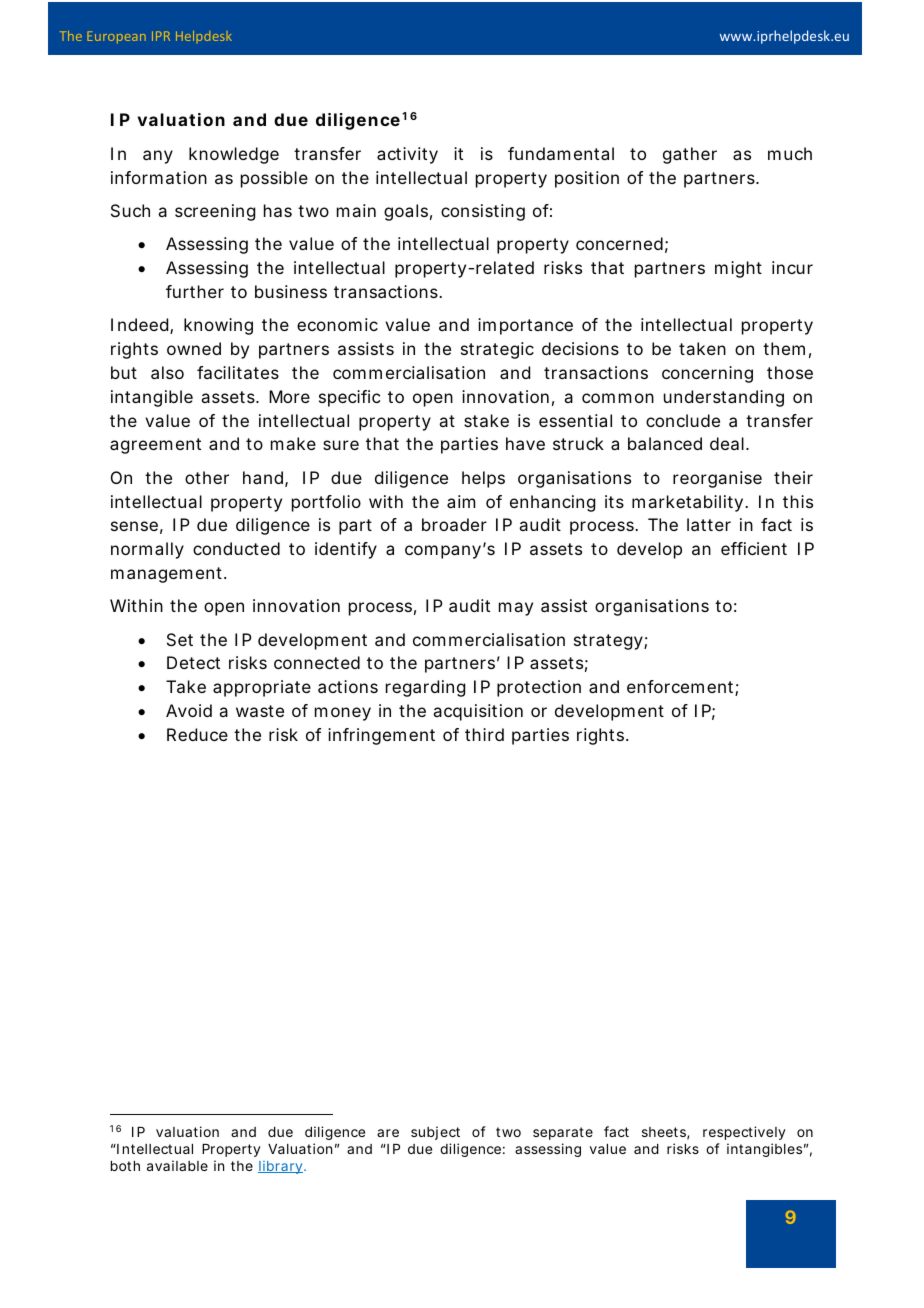  What do you see at coordinates (197, 734) in the screenshot?
I see `Reduce` at bounding box center [197, 734].
